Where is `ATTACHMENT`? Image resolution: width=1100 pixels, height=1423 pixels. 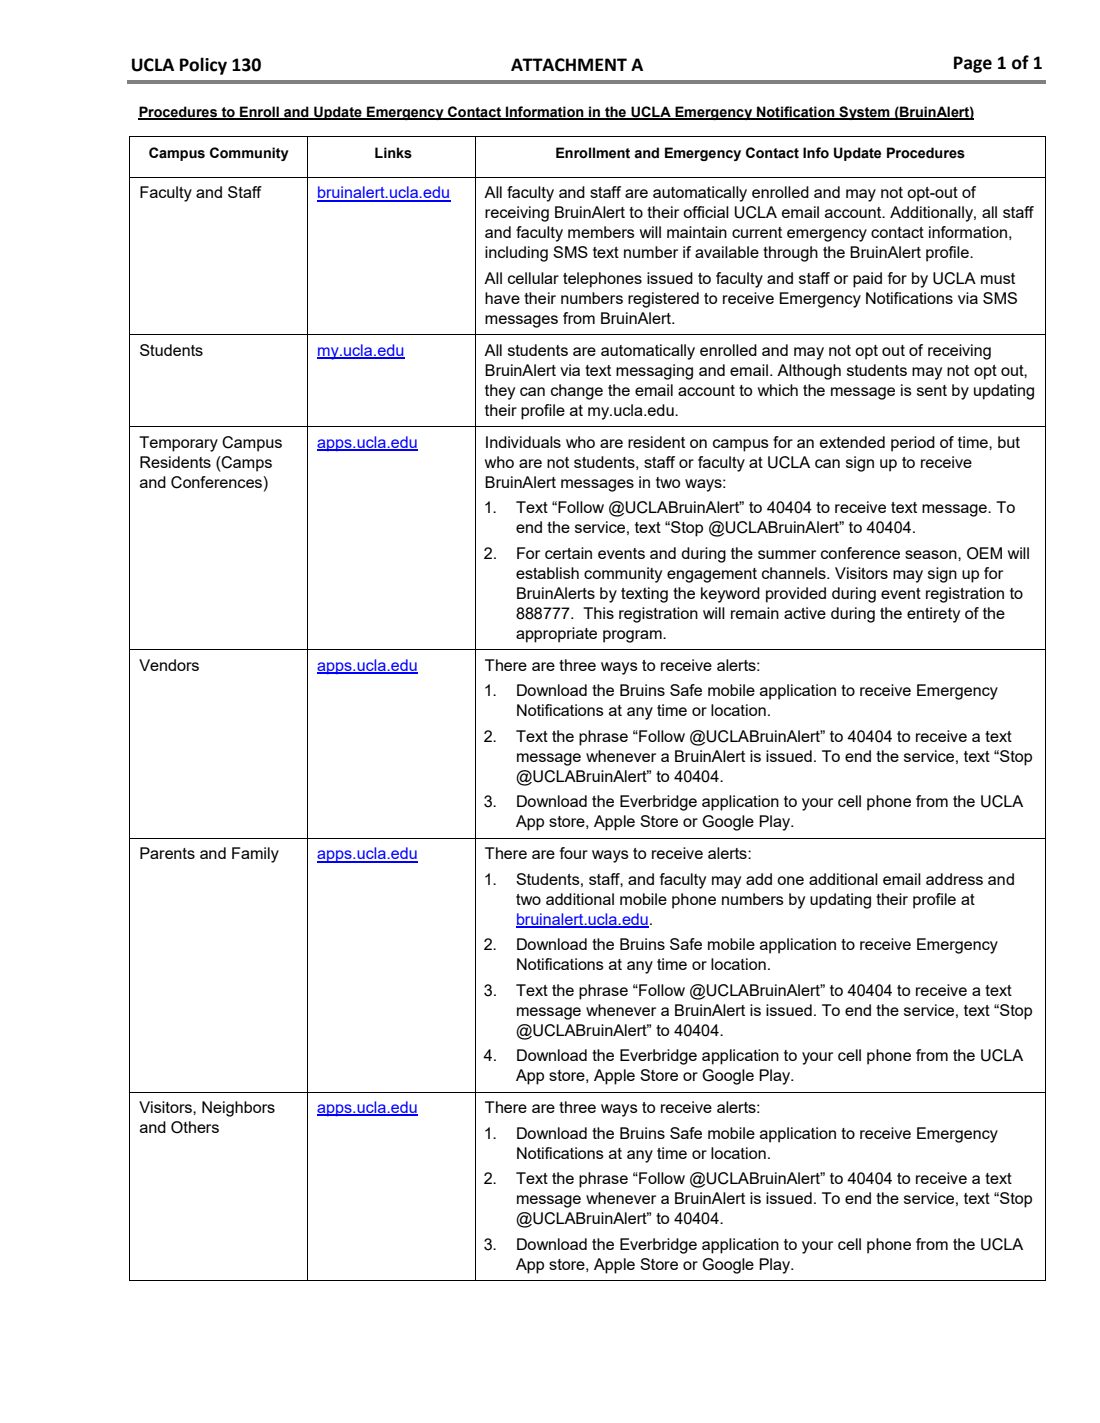
ATTACHMENT is located at coordinates (569, 65).
